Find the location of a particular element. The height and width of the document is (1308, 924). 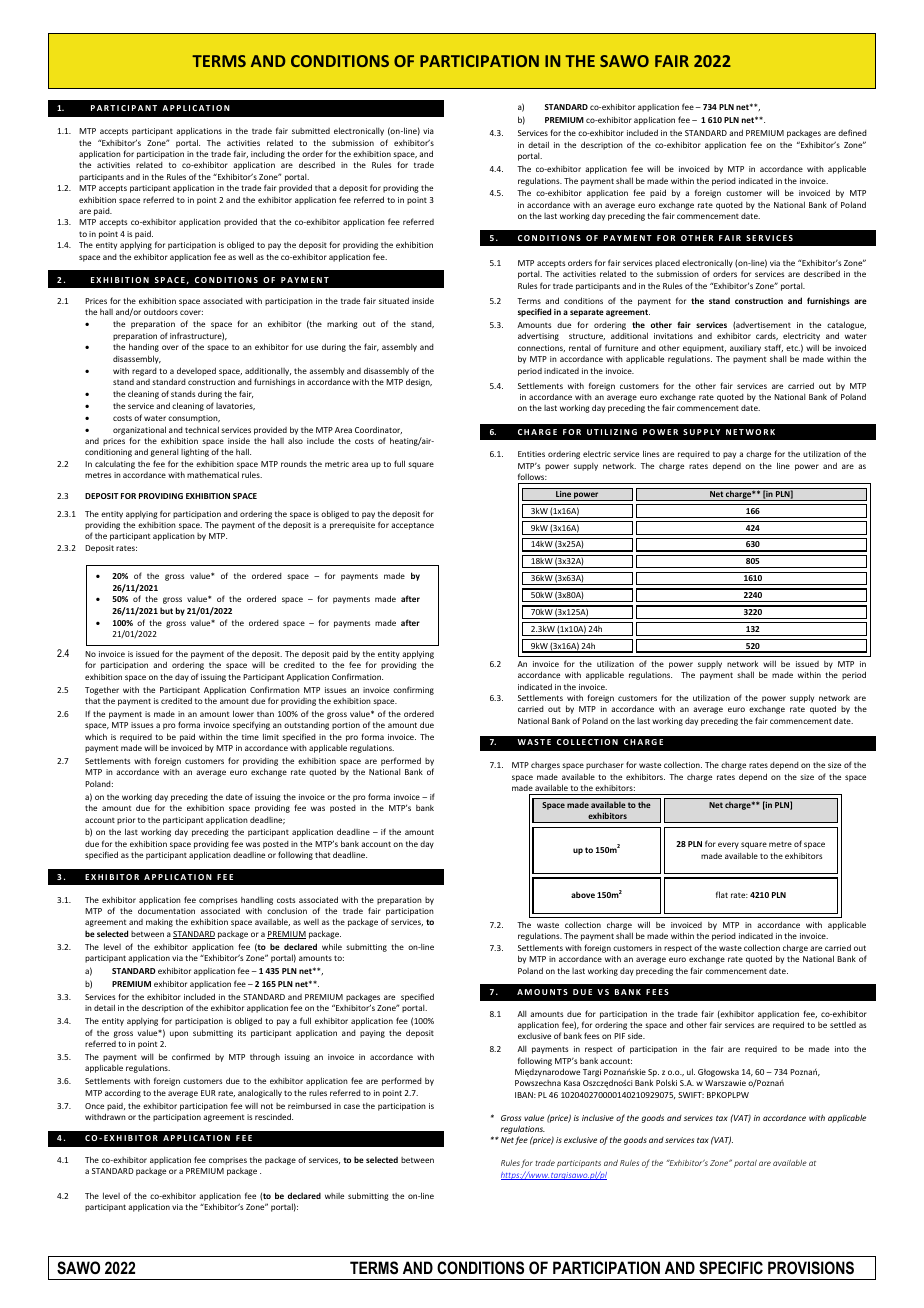

auxiliary is located at coordinates (745, 349).
